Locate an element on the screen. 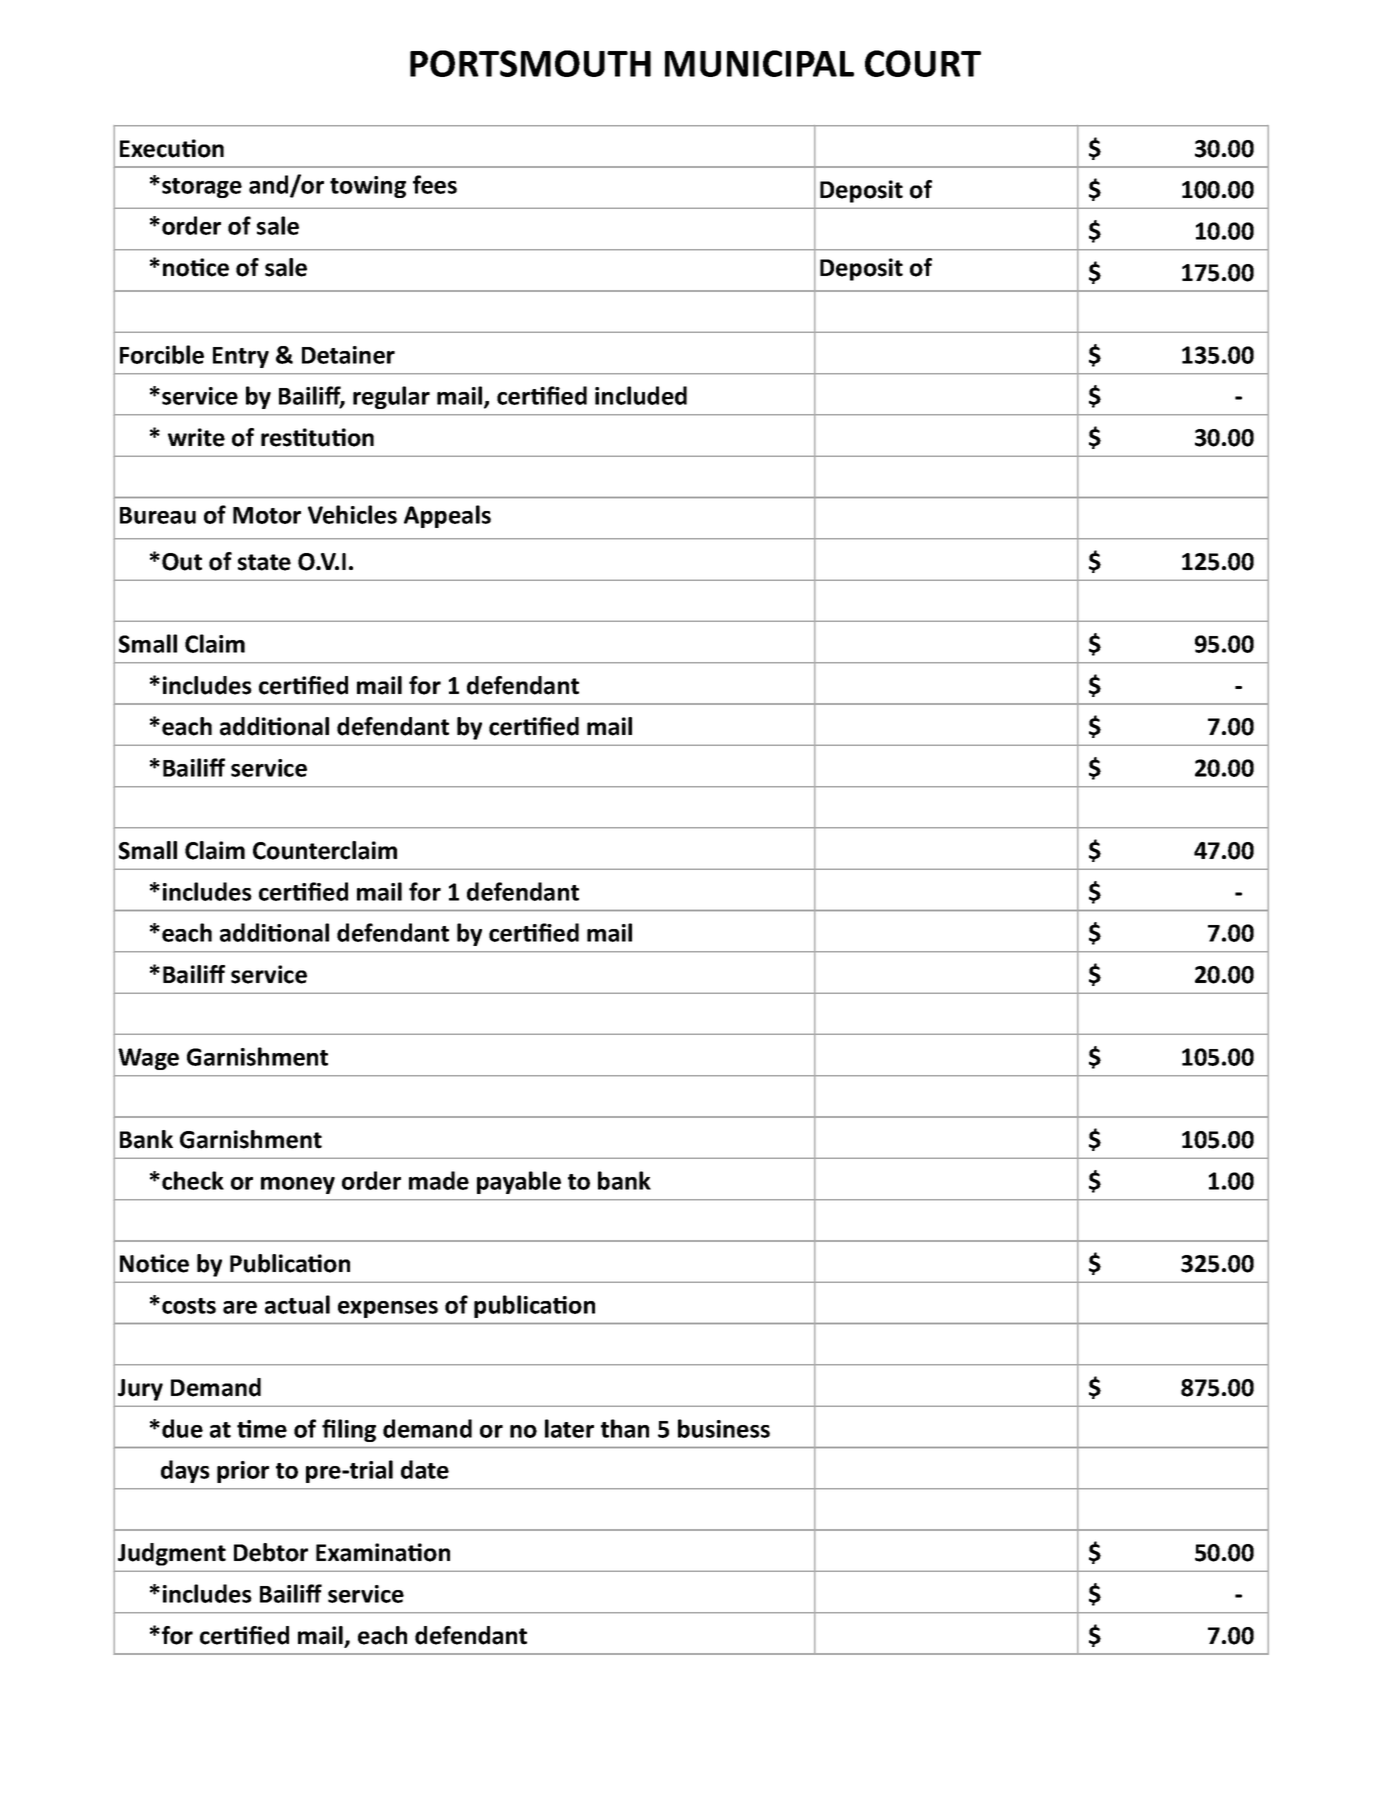  included is located at coordinates (641, 395).
